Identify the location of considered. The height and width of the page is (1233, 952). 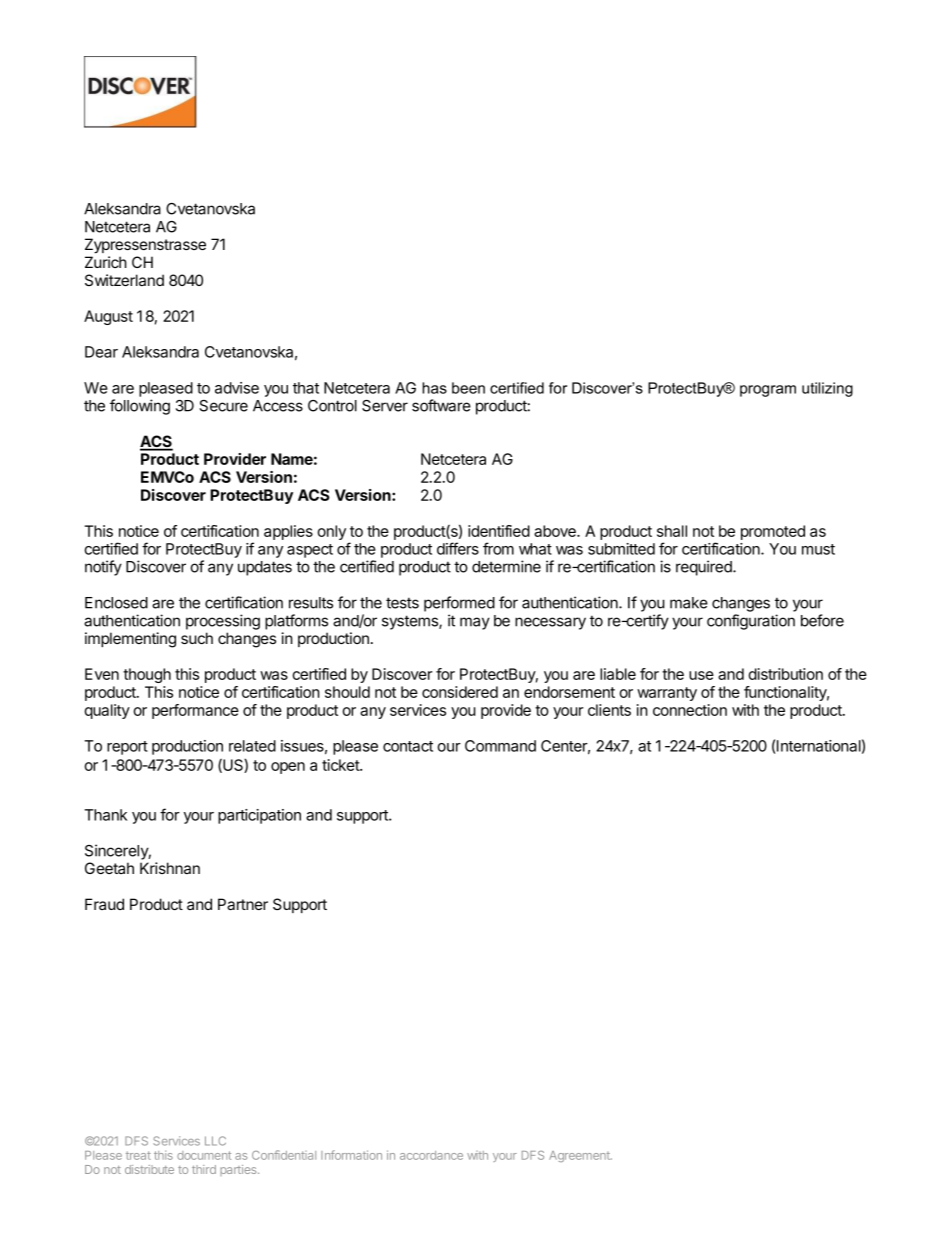
(460, 692).
